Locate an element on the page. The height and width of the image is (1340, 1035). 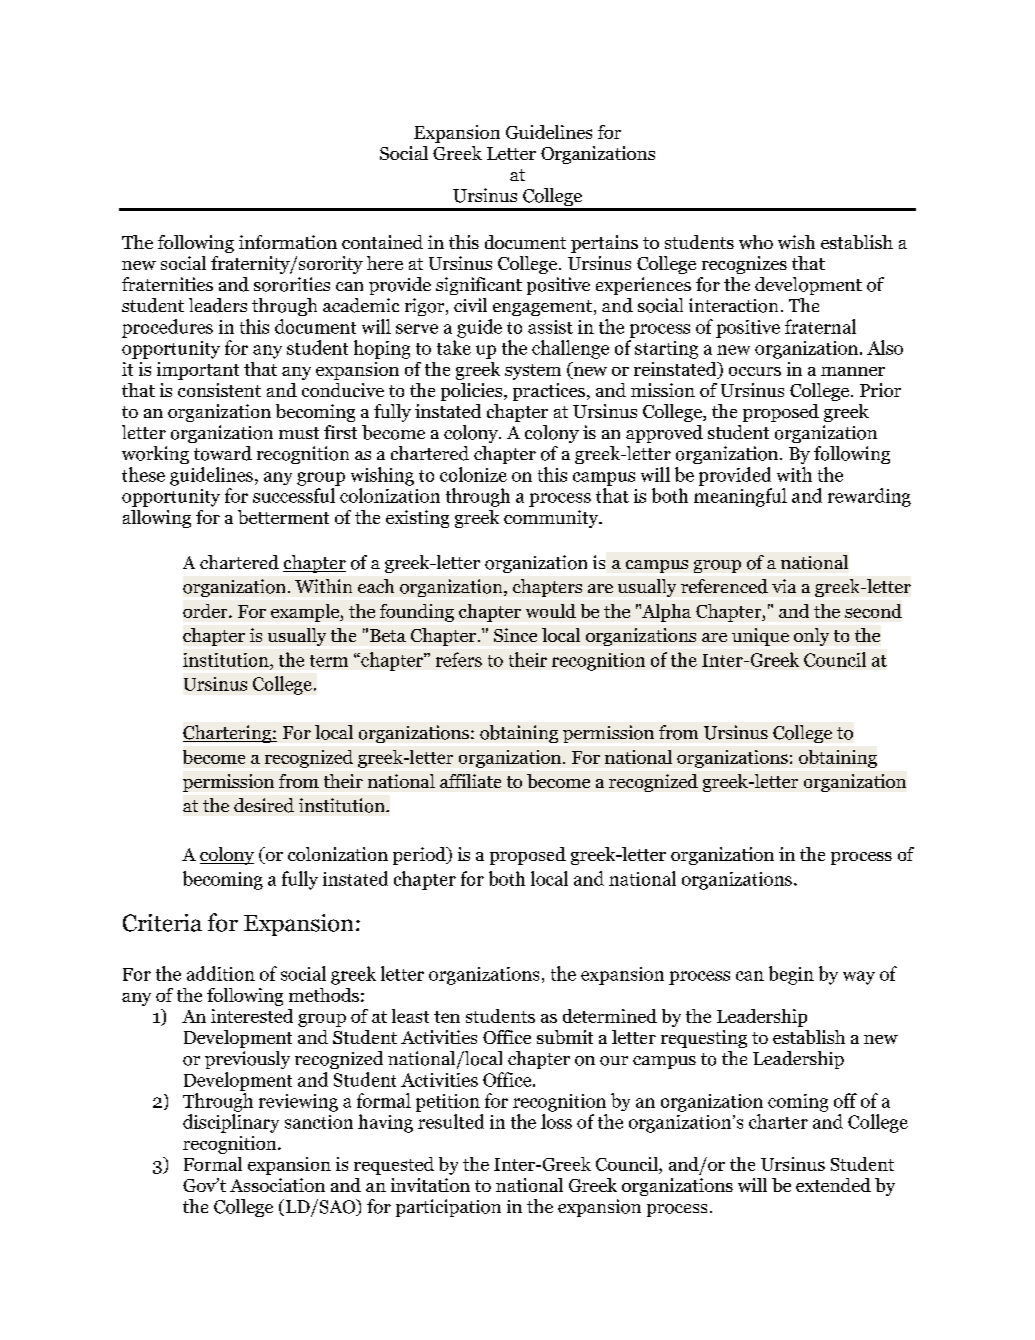
extended is located at coordinates (833, 1185).
